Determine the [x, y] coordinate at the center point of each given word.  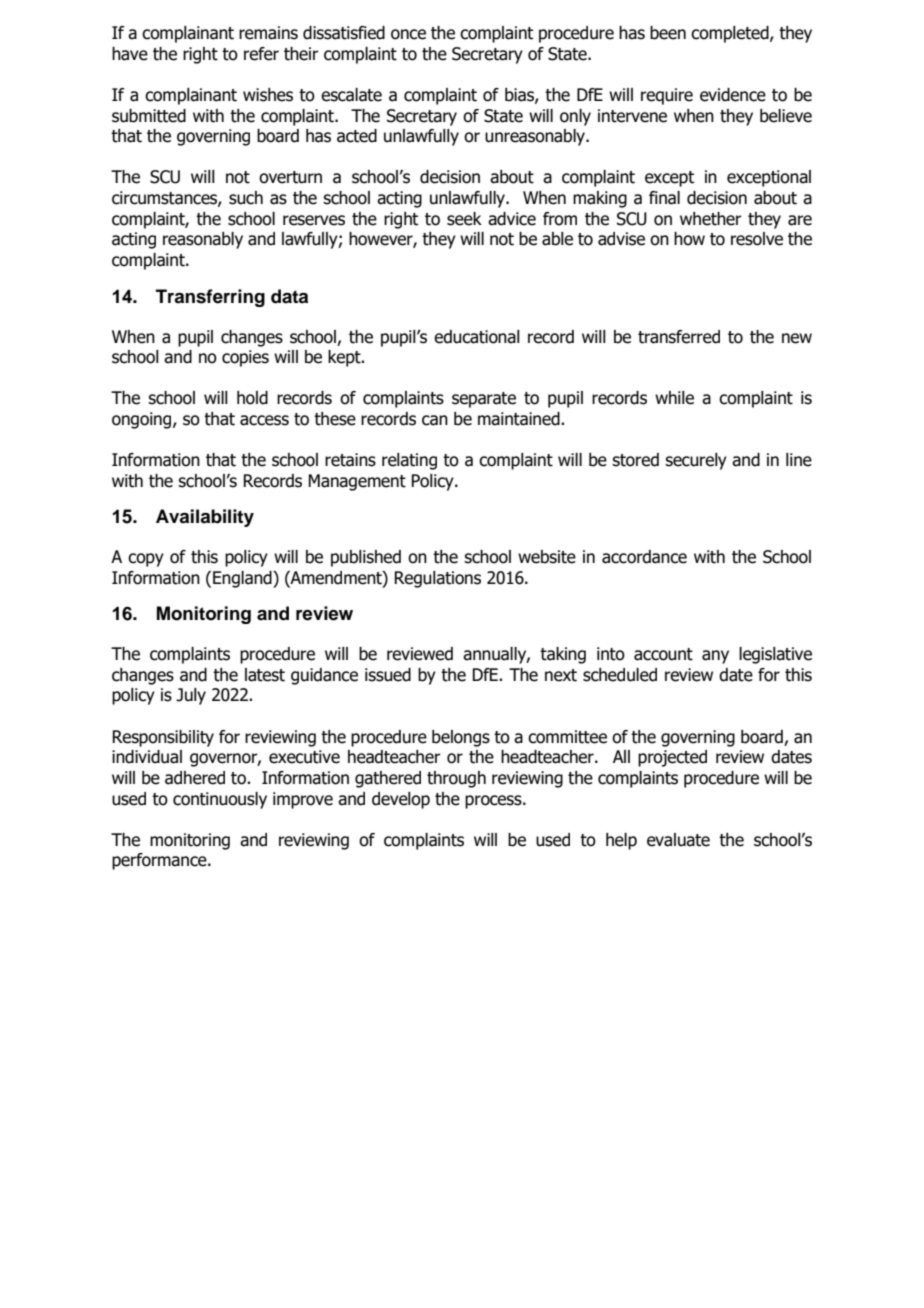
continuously [220, 800]
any [715, 657]
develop [401, 800]
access [264, 420]
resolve [757, 239]
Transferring [210, 298]
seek [464, 219]
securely [696, 461]
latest [265, 675]
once [408, 34]
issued [388, 675]
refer [261, 54]
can [435, 420]
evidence [733, 95]
